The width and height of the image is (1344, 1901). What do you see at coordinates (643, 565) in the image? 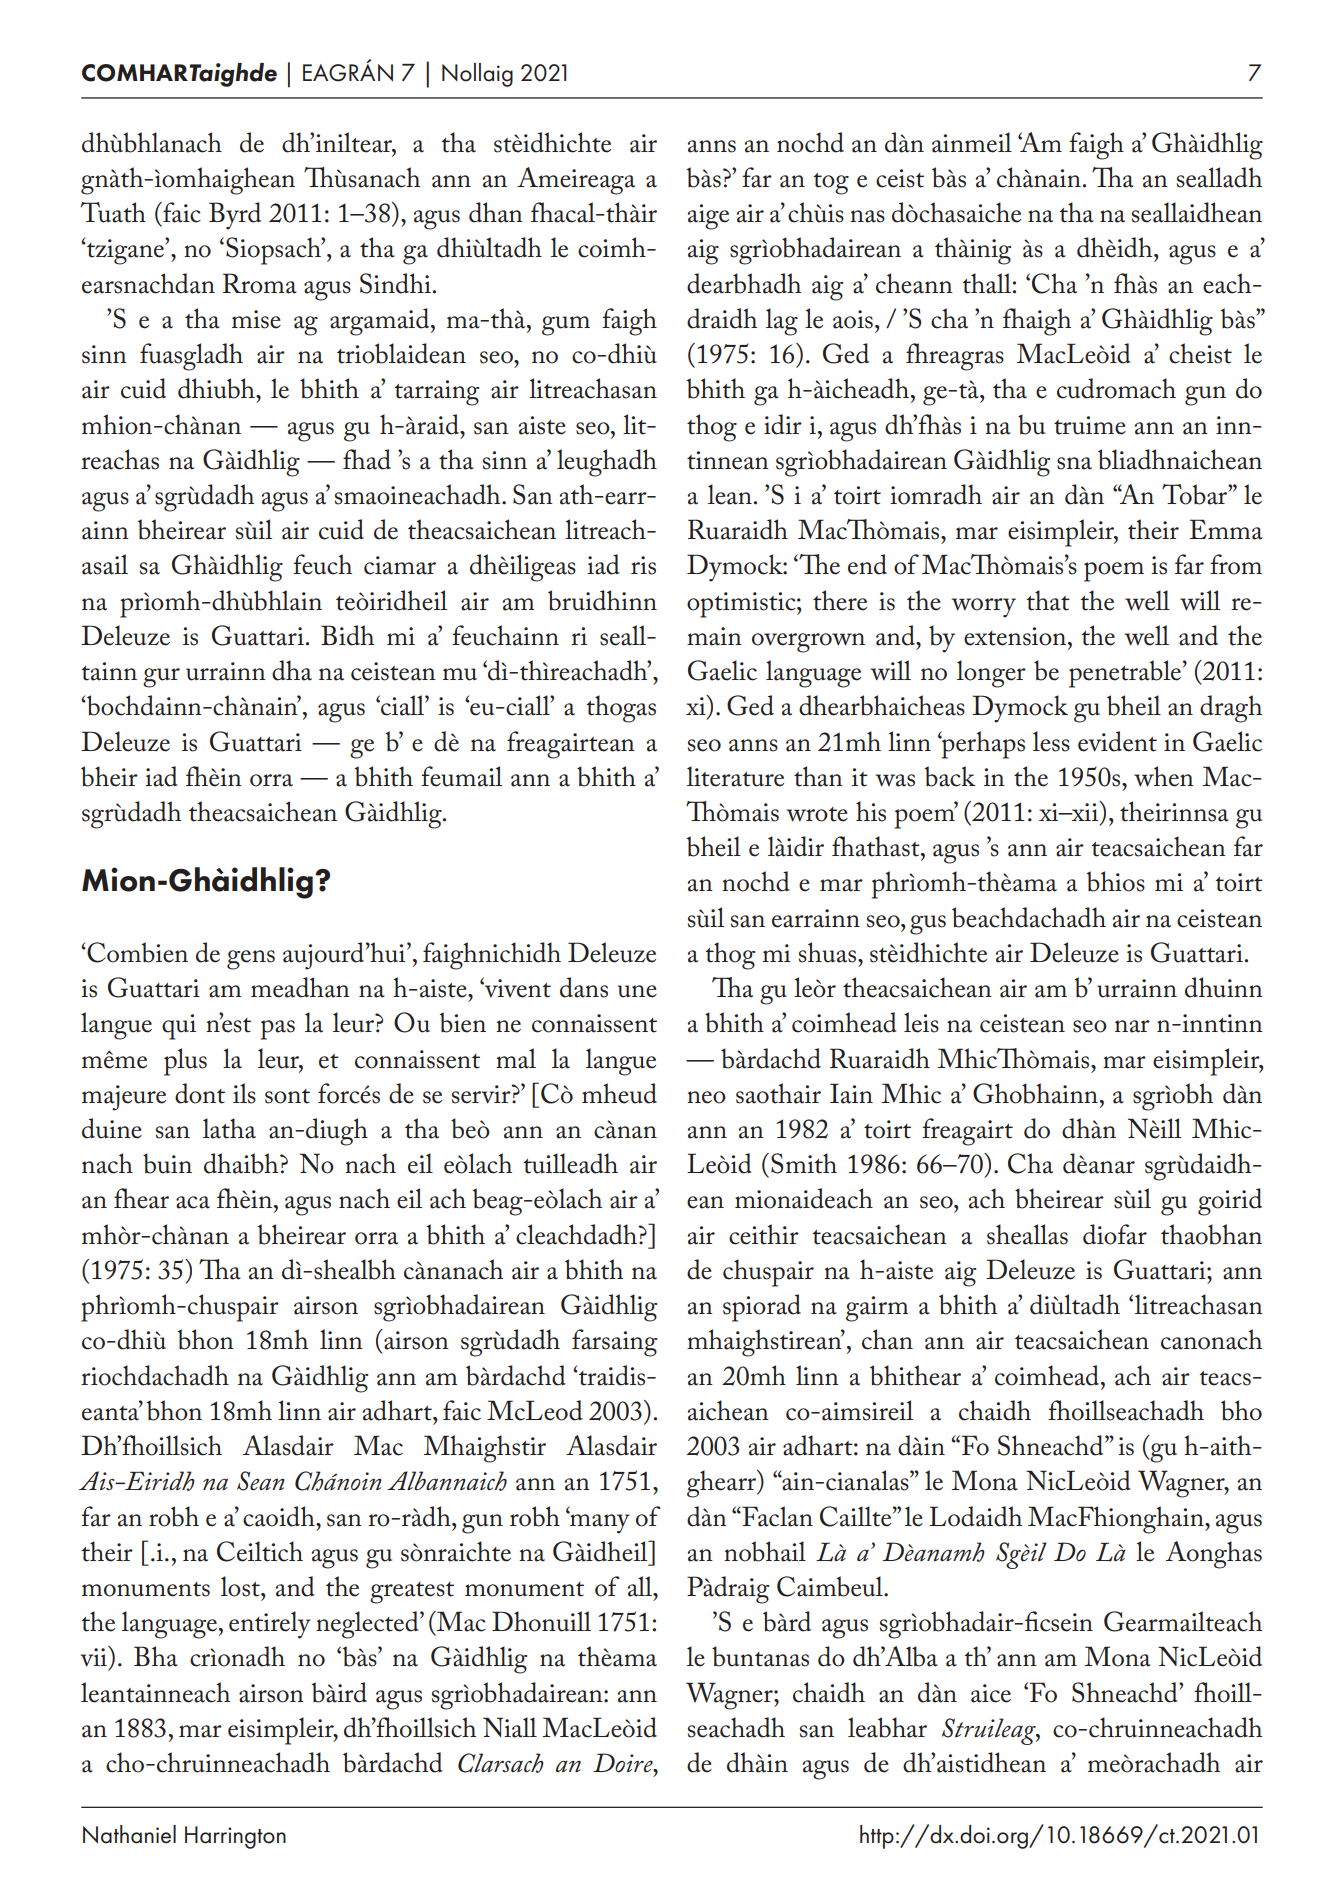
I see `ris` at bounding box center [643, 565].
